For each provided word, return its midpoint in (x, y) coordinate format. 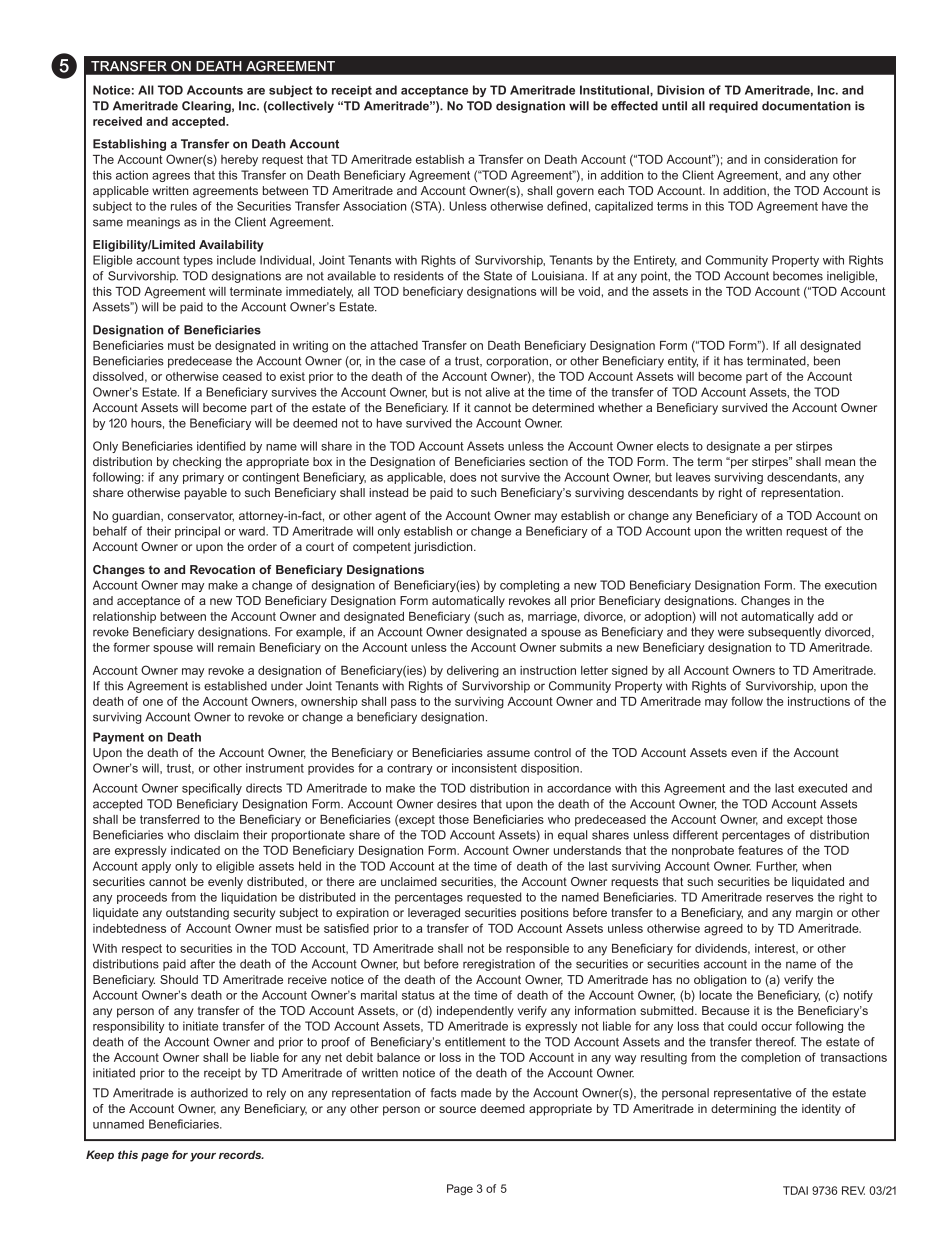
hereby (239, 161)
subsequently (784, 633)
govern (575, 193)
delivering (473, 672)
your (203, 1157)
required (733, 107)
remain (236, 647)
